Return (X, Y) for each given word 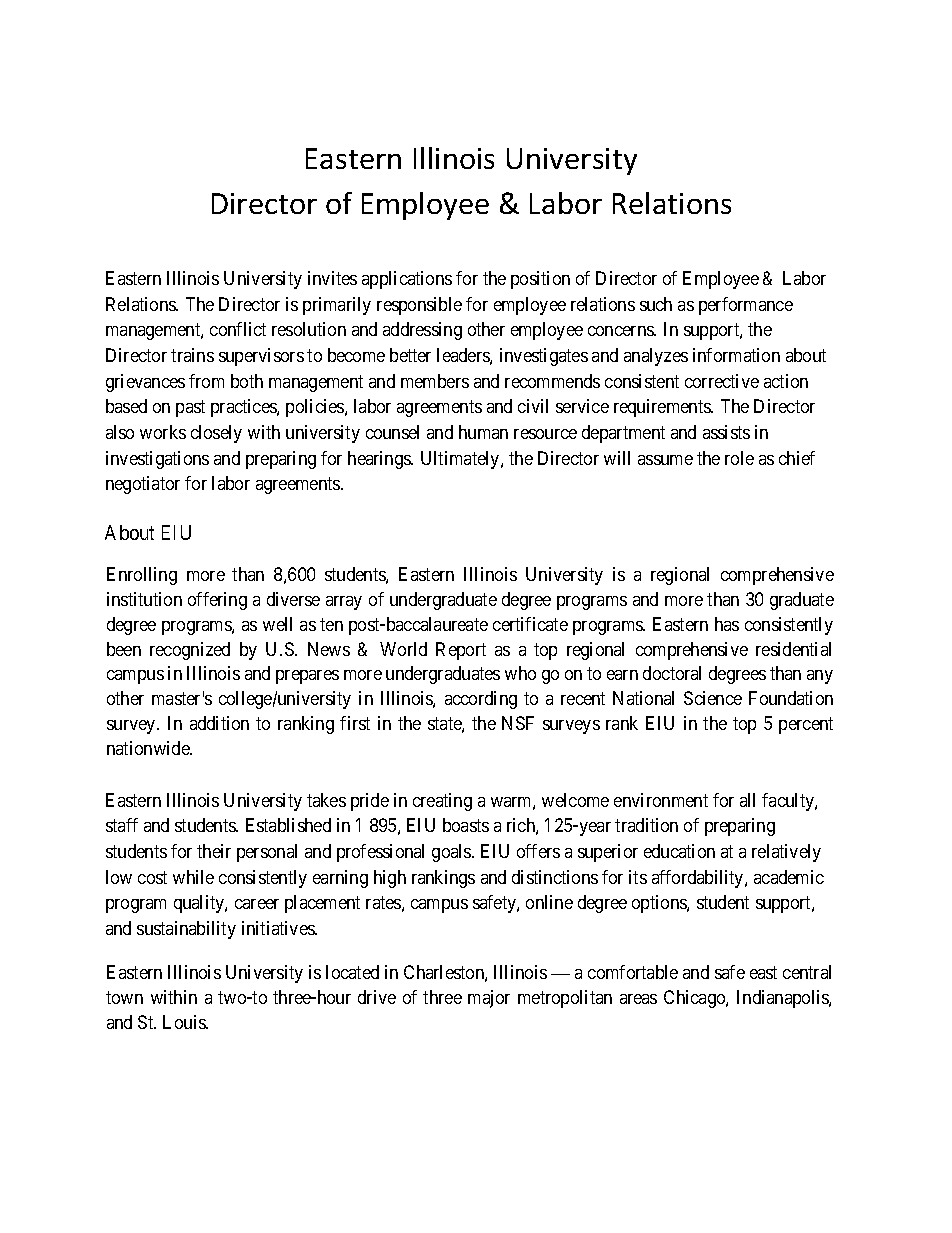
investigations (157, 460)
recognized (190, 651)
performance (746, 306)
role (739, 458)
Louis (185, 1022)
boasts (466, 825)
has (727, 624)
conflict (238, 329)
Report (461, 651)
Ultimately (461, 460)
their (214, 851)
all (747, 800)
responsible (419, 306)
